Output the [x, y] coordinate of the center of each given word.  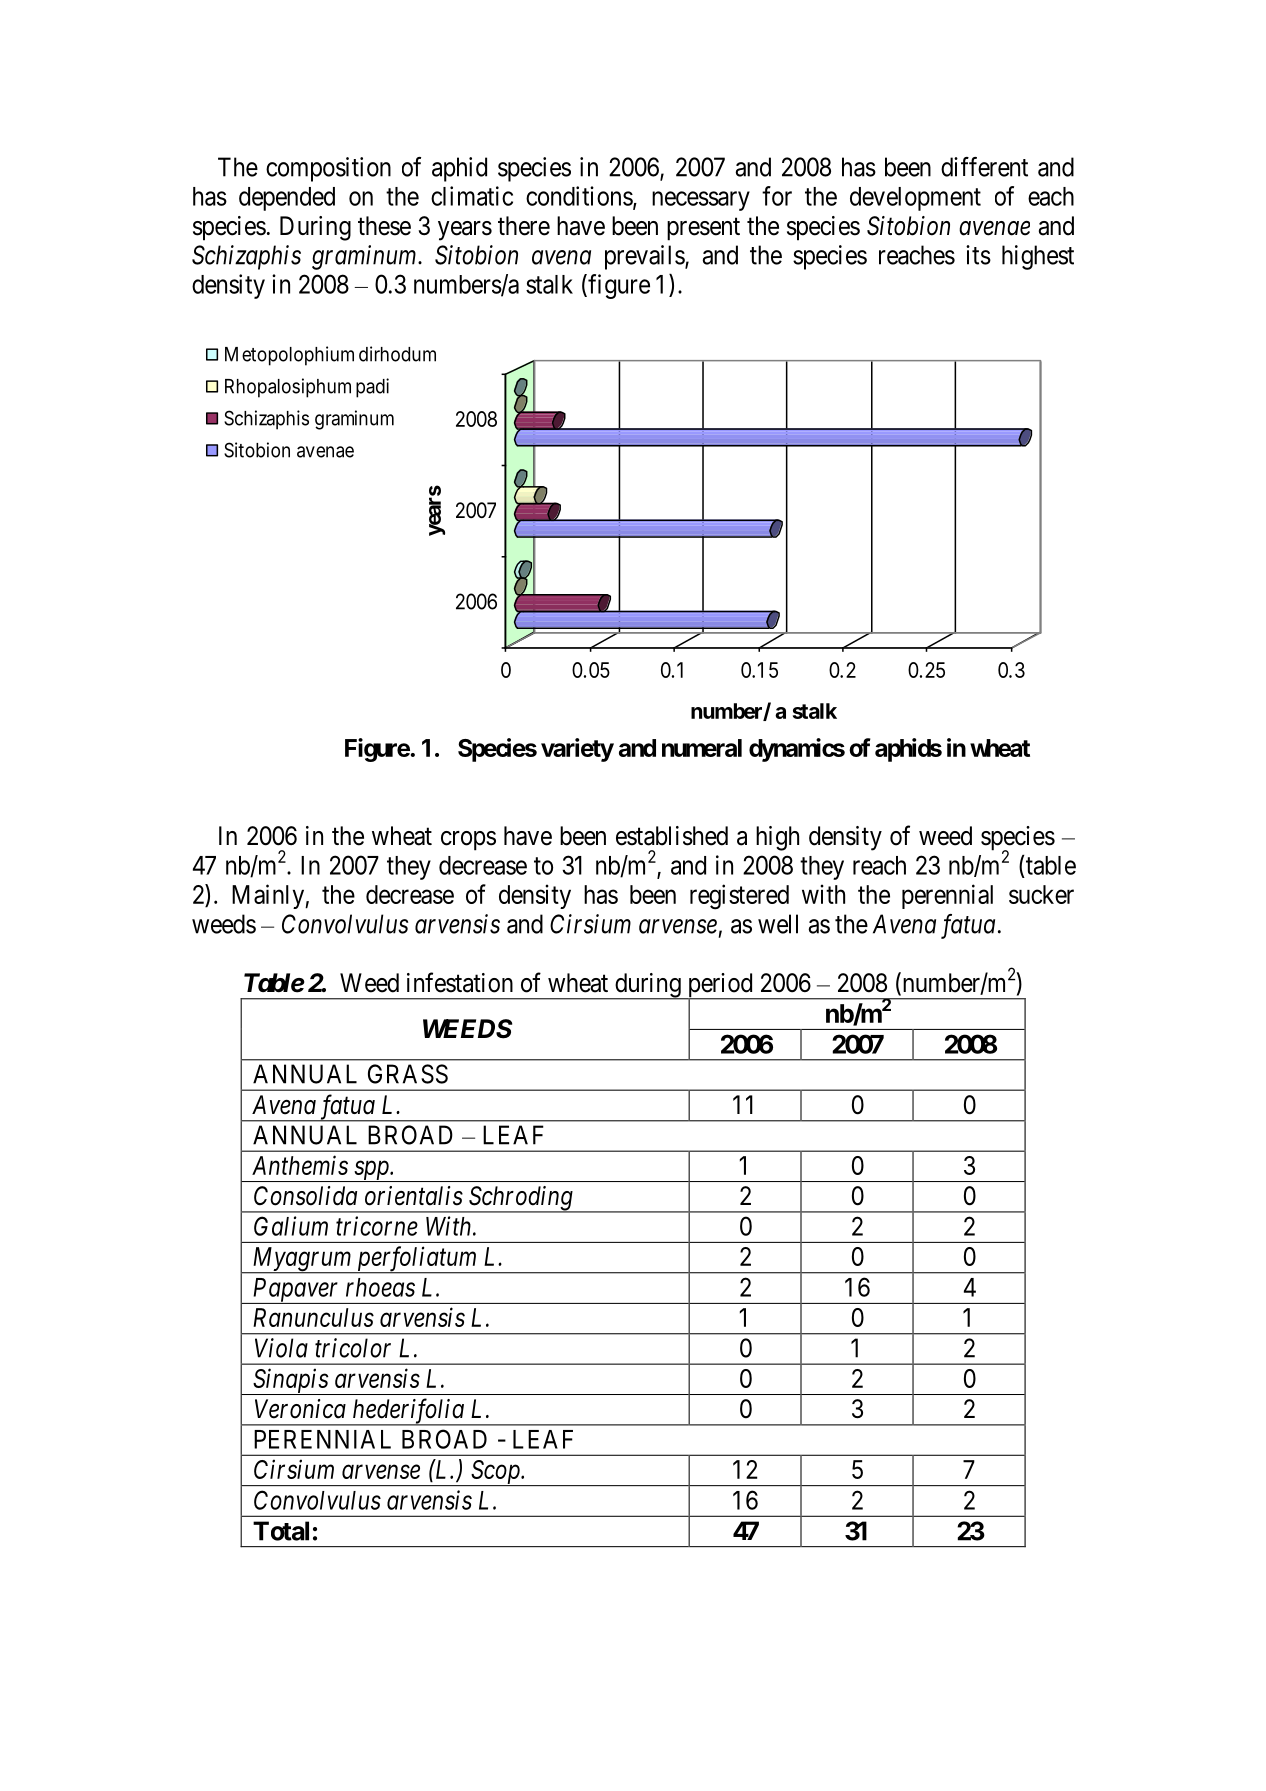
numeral [702, 748]
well [778, 924]
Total [281, 1531]
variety [577, 750]
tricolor [353, 1348]
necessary [701, 201]
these [384, 226]
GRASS [408, 1074]
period [720, 986]
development [915, 199]
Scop [495, 1473]
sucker [1041, 894]
